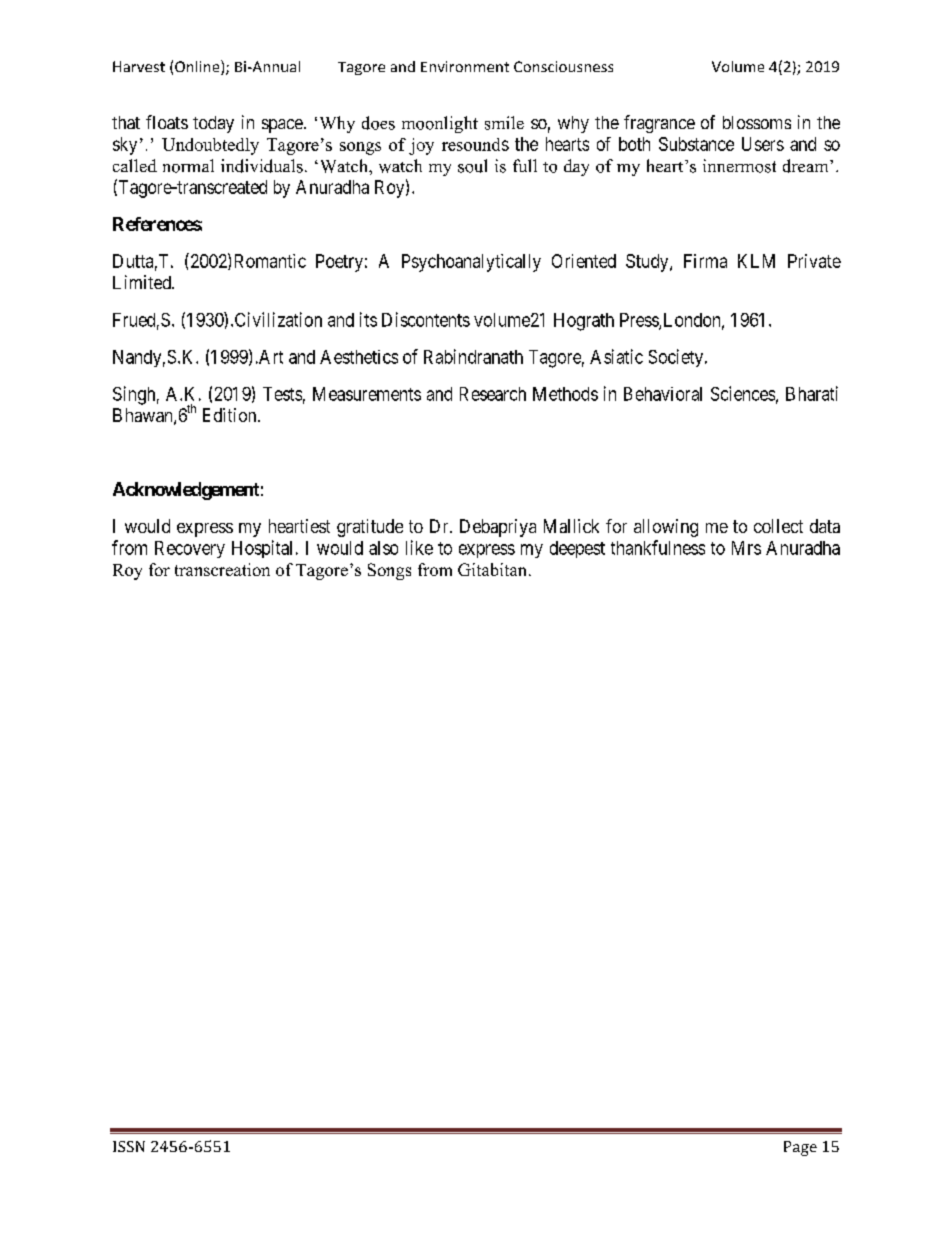  I want to click on transcreation, so click(222, 569).
